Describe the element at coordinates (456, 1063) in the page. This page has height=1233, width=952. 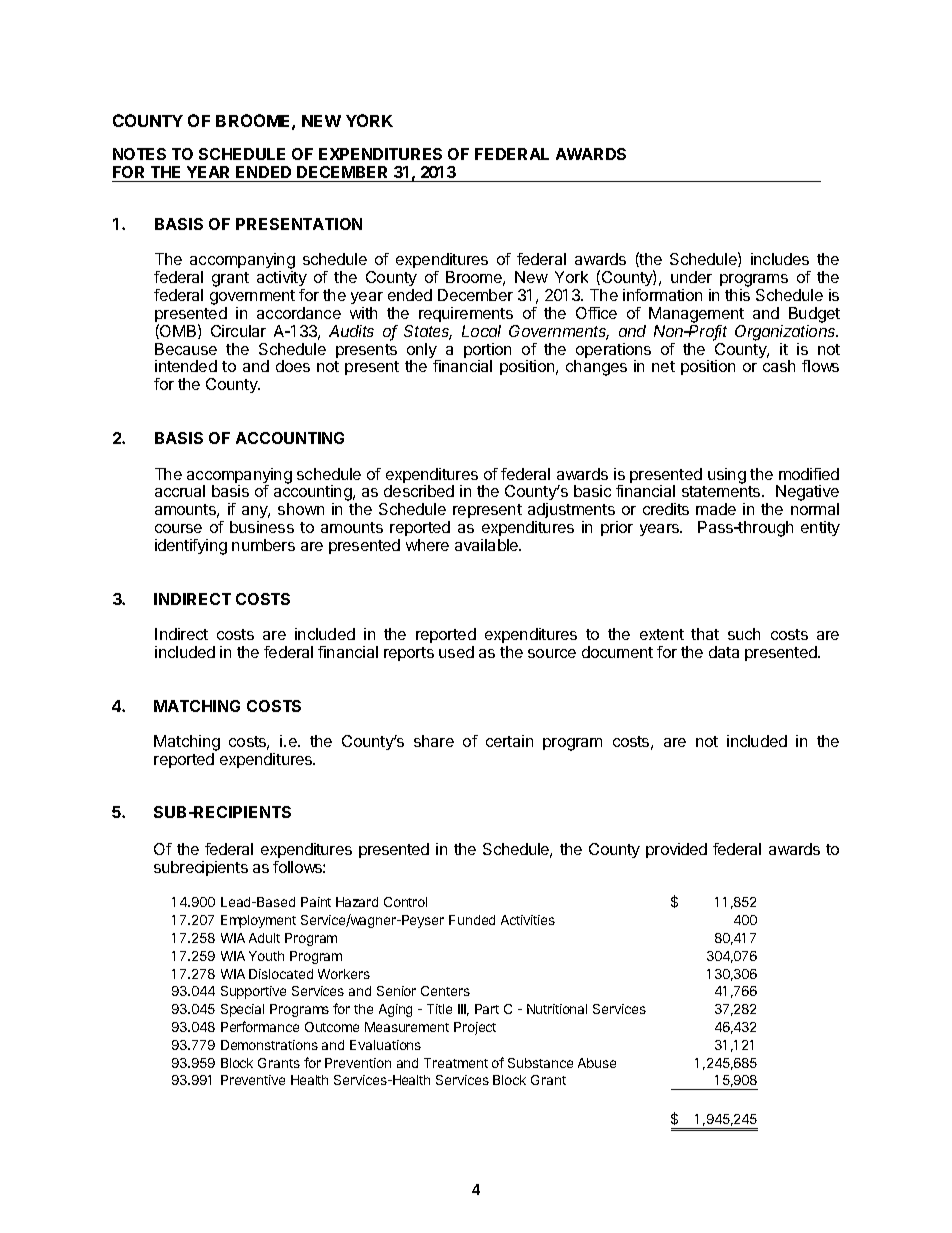
I see `Treatment` at that location.
